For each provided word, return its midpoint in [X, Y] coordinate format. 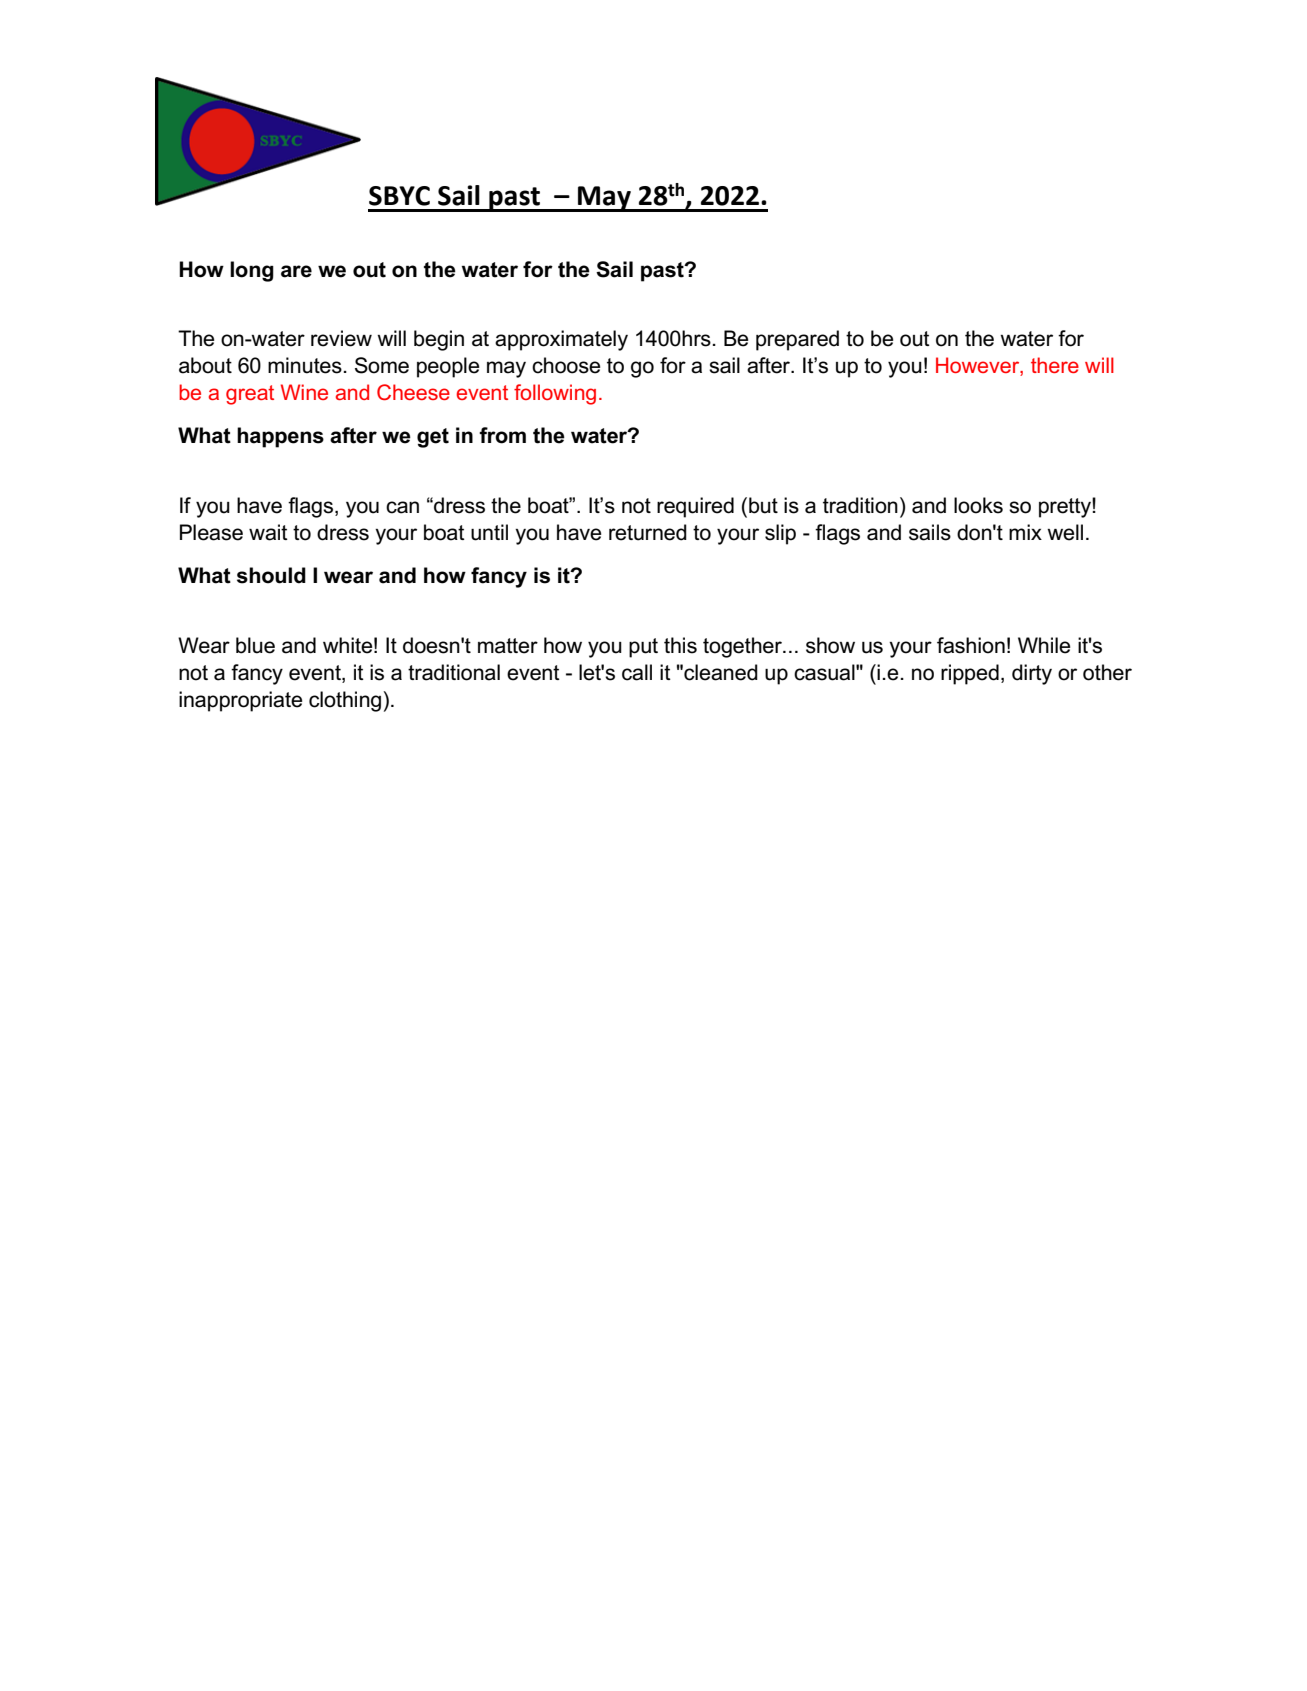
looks [978, 505]
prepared [797, 340]
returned [648, 532]
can [402, 507]
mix [1025, 532]
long [252, 271]
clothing [345, 701]
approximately [561, 340]
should [271, 575]
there [1055, 365]
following [555, 394]
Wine [304, 392]
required [695, 507]
